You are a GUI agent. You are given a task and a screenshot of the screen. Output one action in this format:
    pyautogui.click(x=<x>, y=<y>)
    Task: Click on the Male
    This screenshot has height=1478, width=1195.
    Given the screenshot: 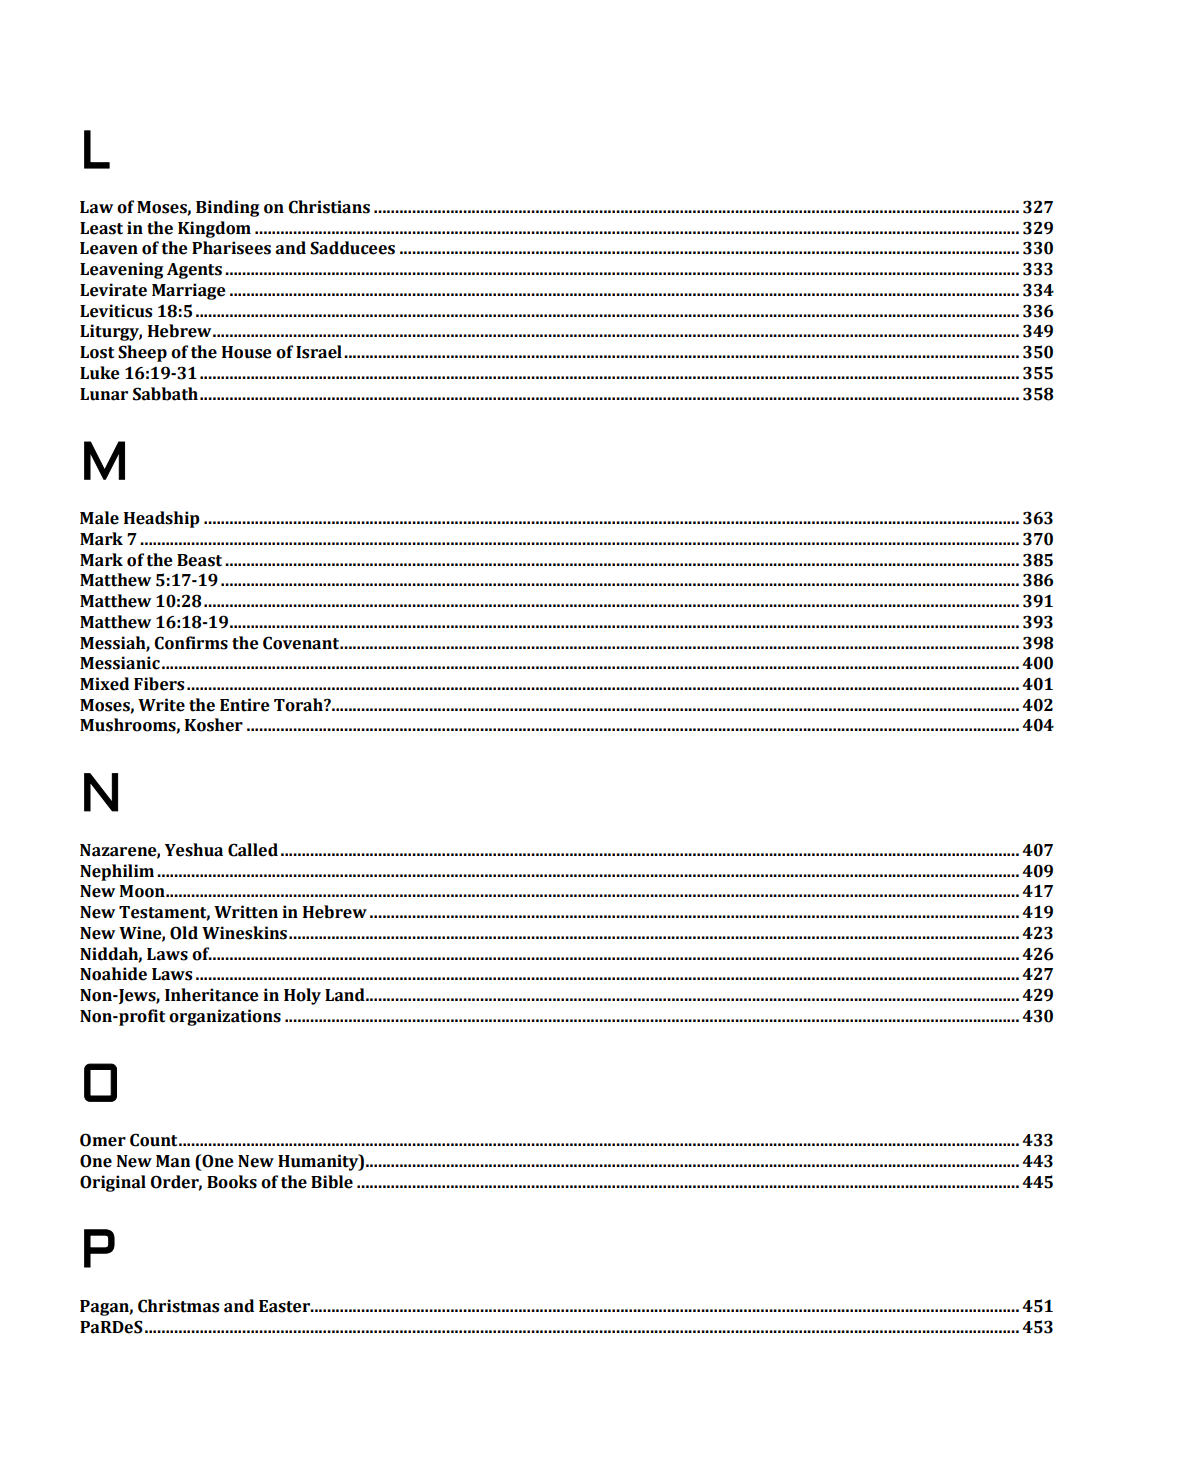 What is the action you would take?
    pyautogui.click(x=99, y=518)
